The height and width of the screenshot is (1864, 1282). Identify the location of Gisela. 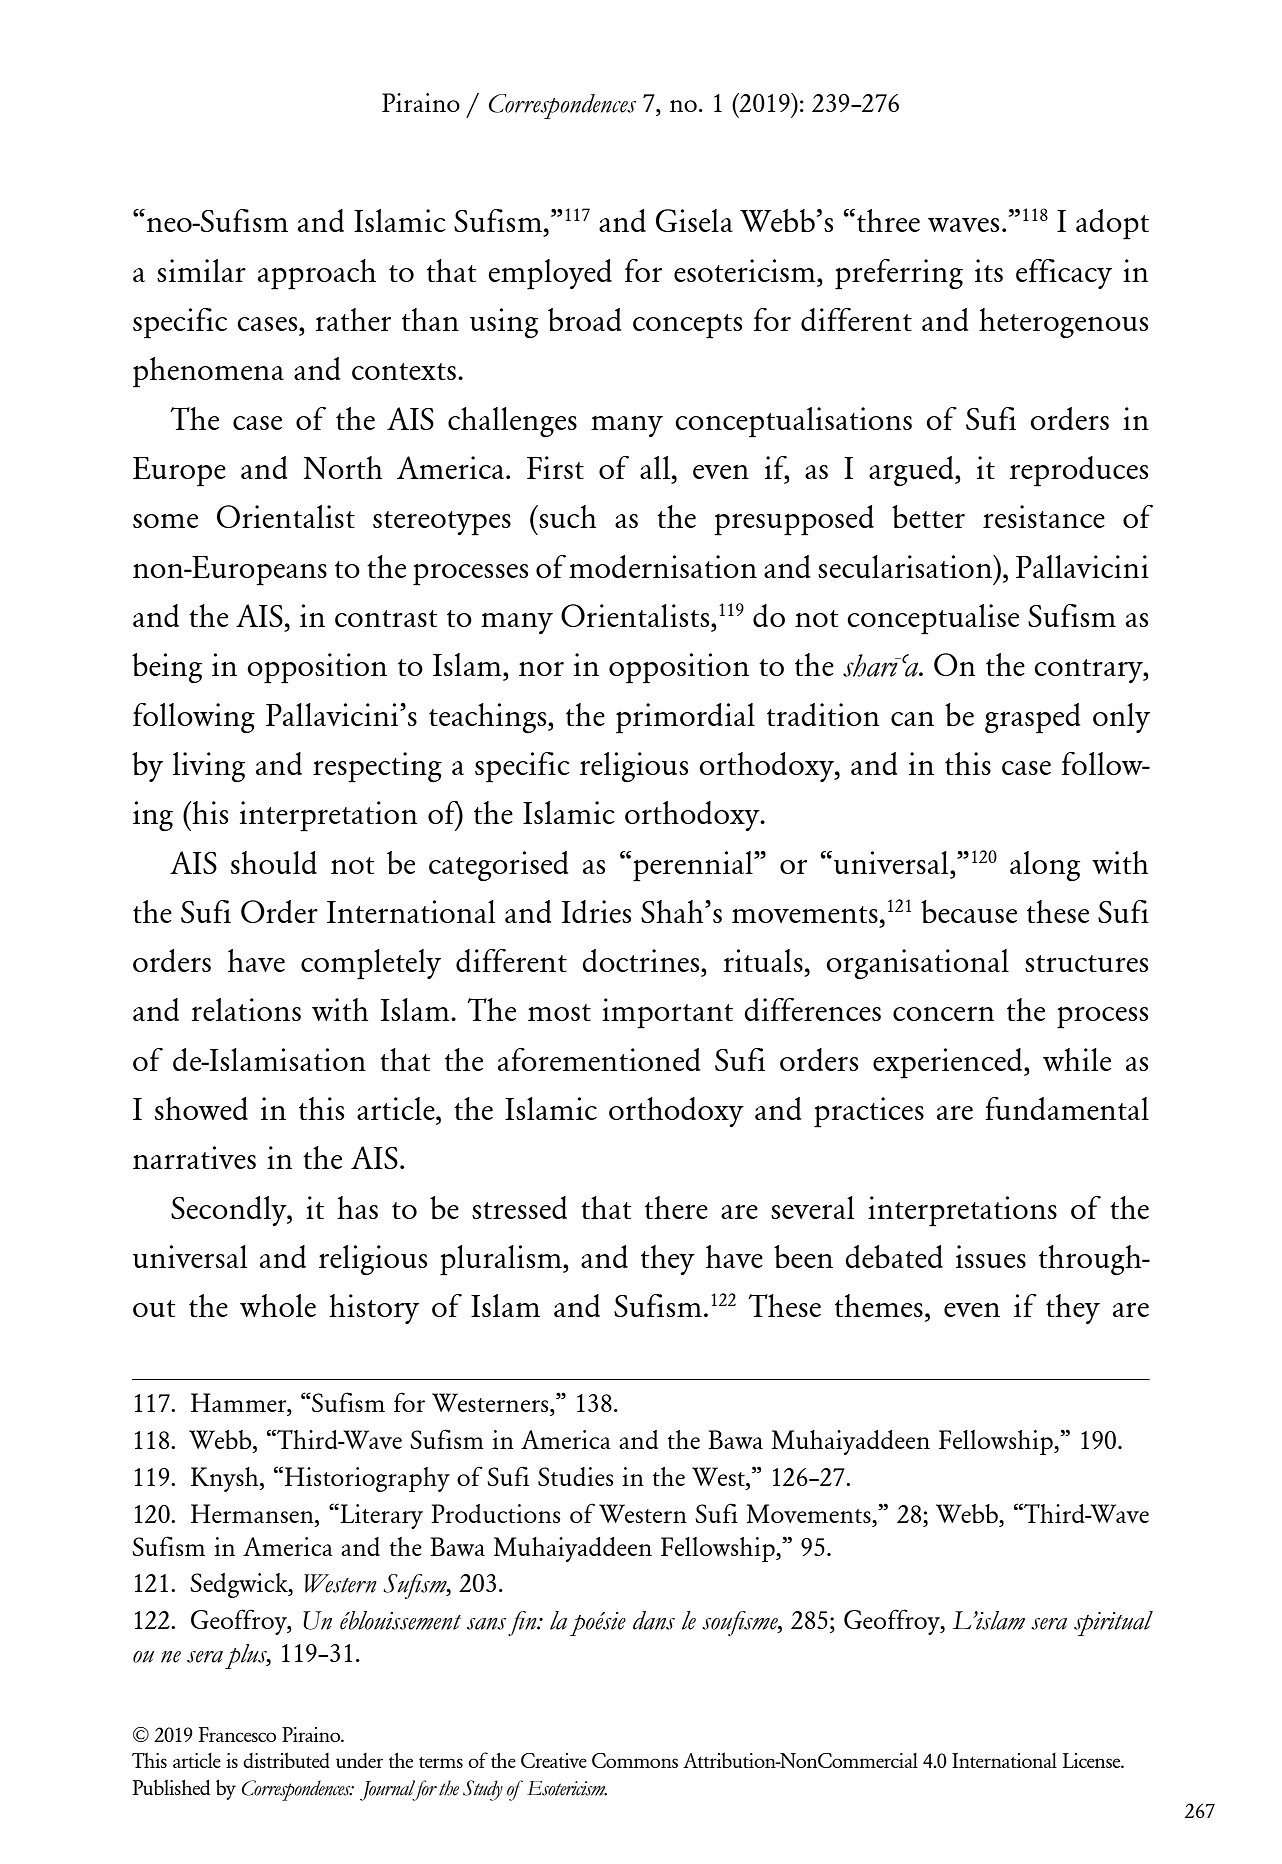
(694, 220).
